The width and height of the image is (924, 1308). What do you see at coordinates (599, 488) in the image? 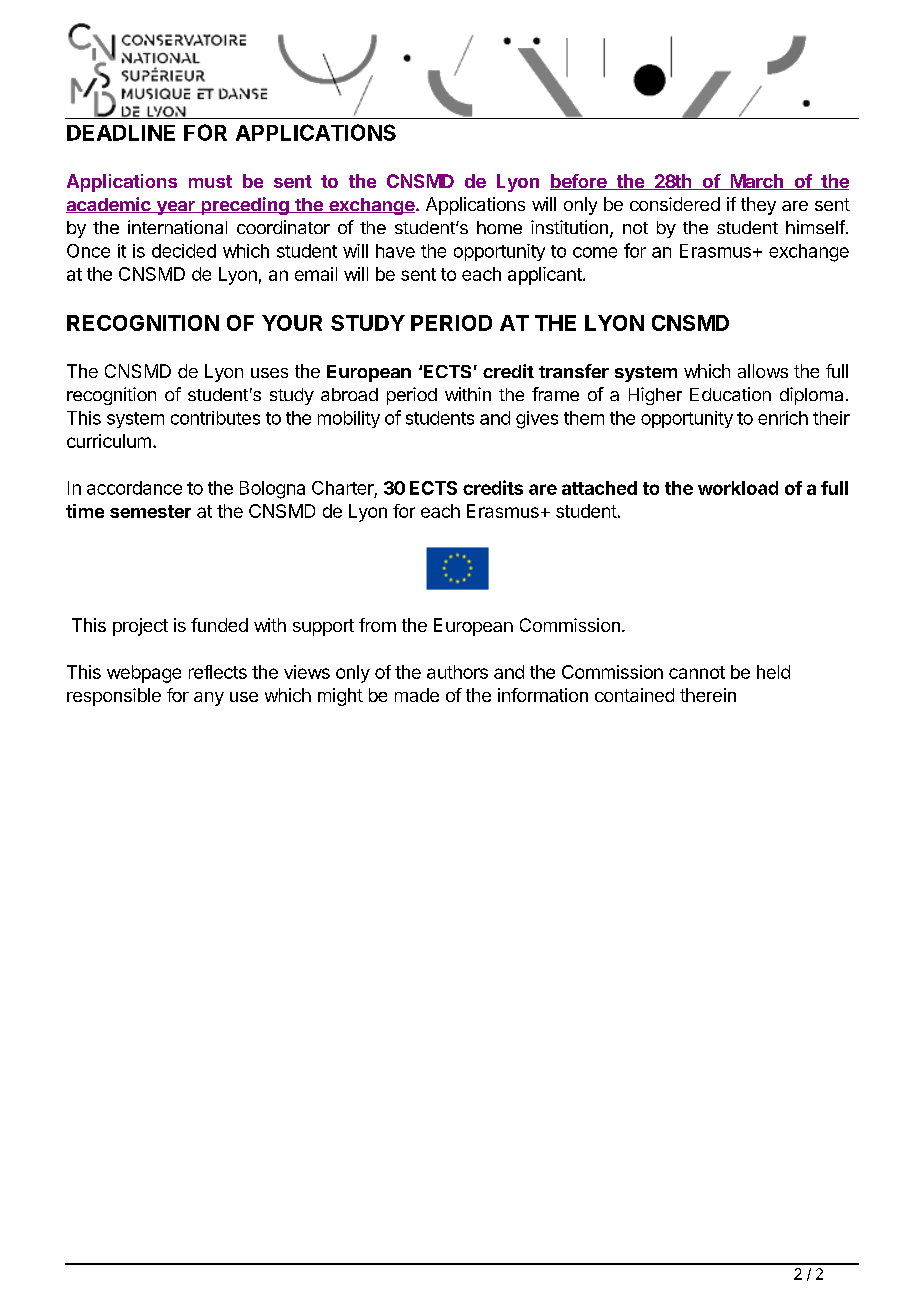
I see `attached` at bounding box center [599, 488].
